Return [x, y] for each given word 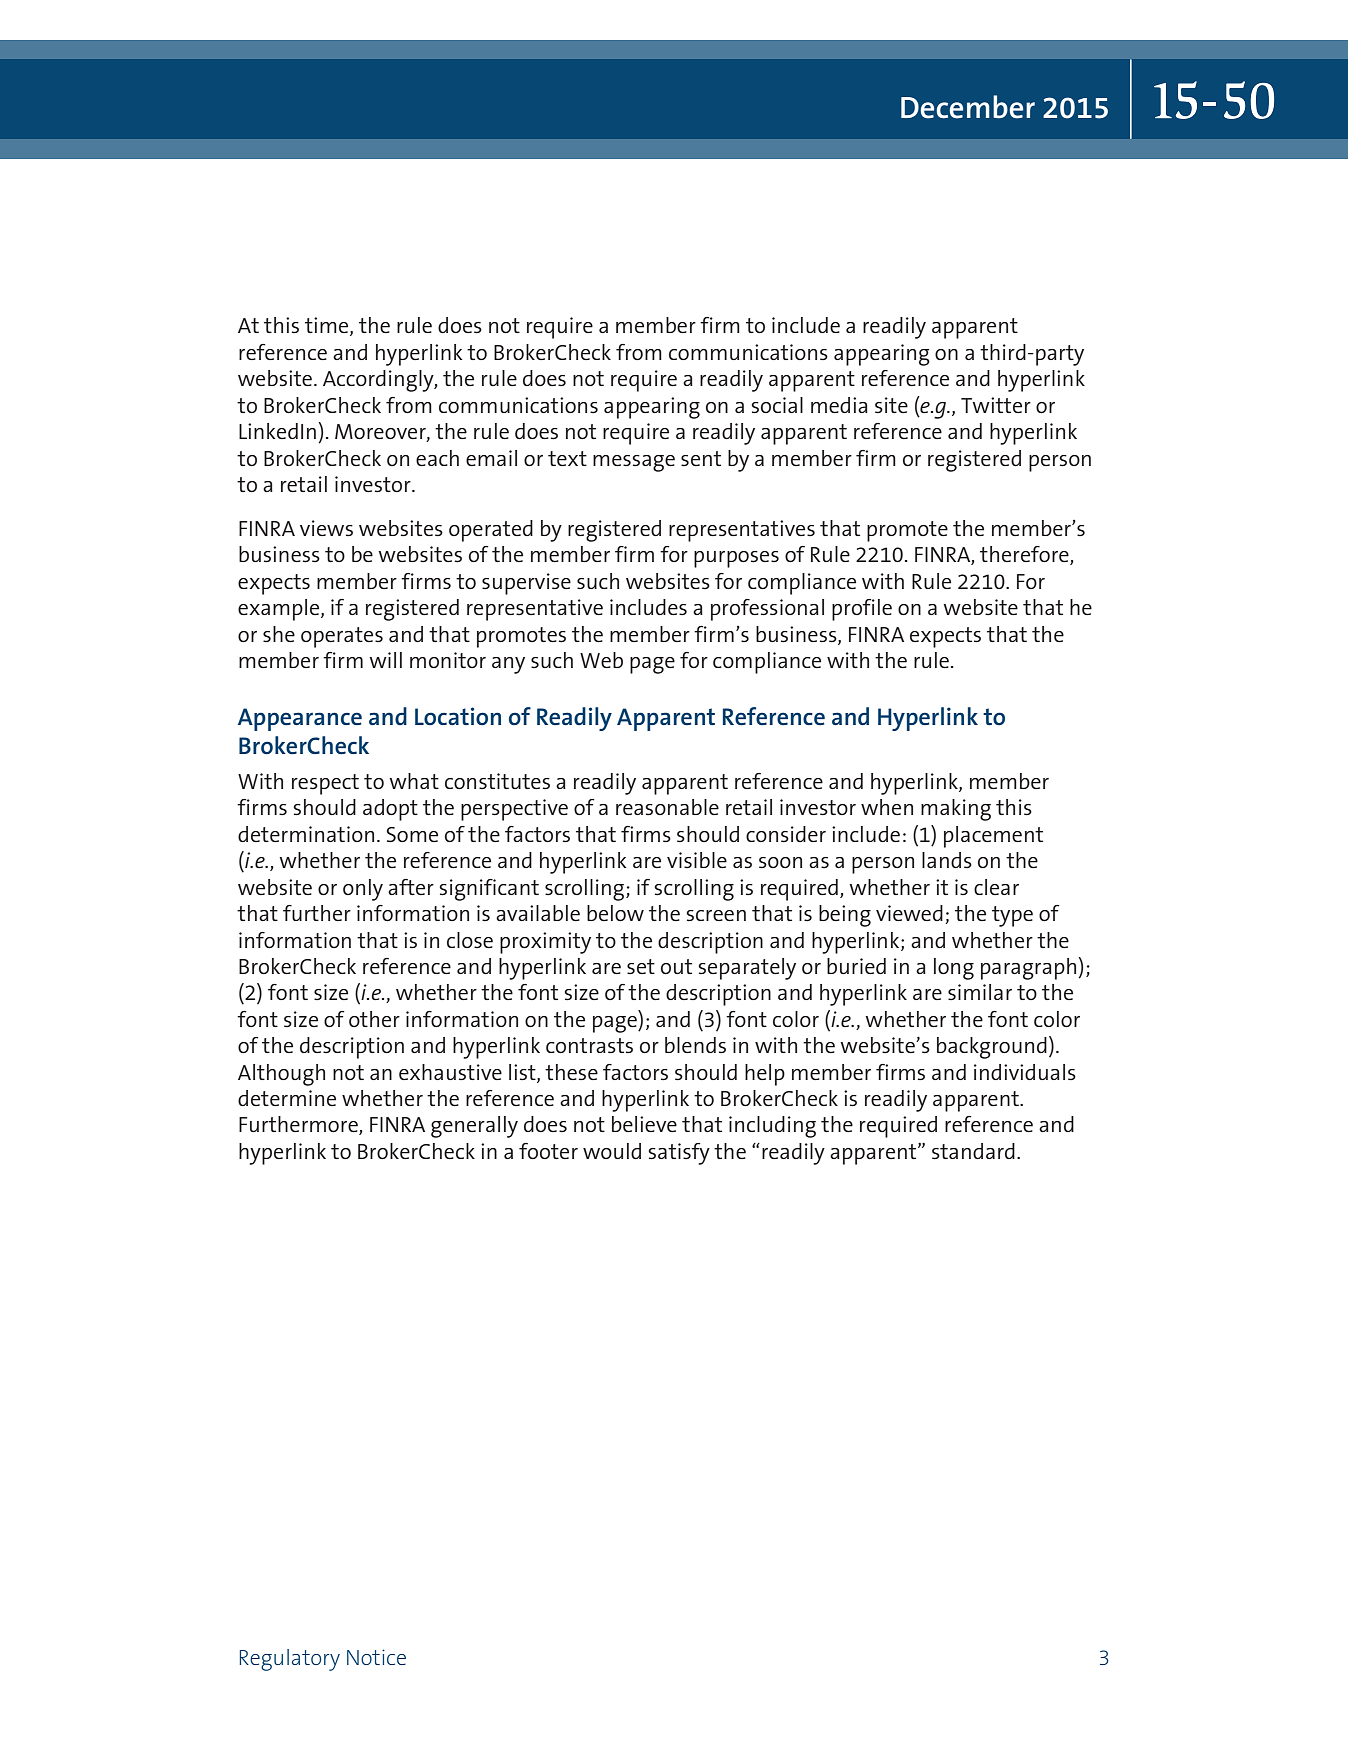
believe [644, 1124]
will [385, 660]
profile [862, 610]
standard [973, 1151]
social [777, 405]
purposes [736, 559]
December [968, 107]
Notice [376, 1657]
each [437, 458]
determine [287, 1098]
